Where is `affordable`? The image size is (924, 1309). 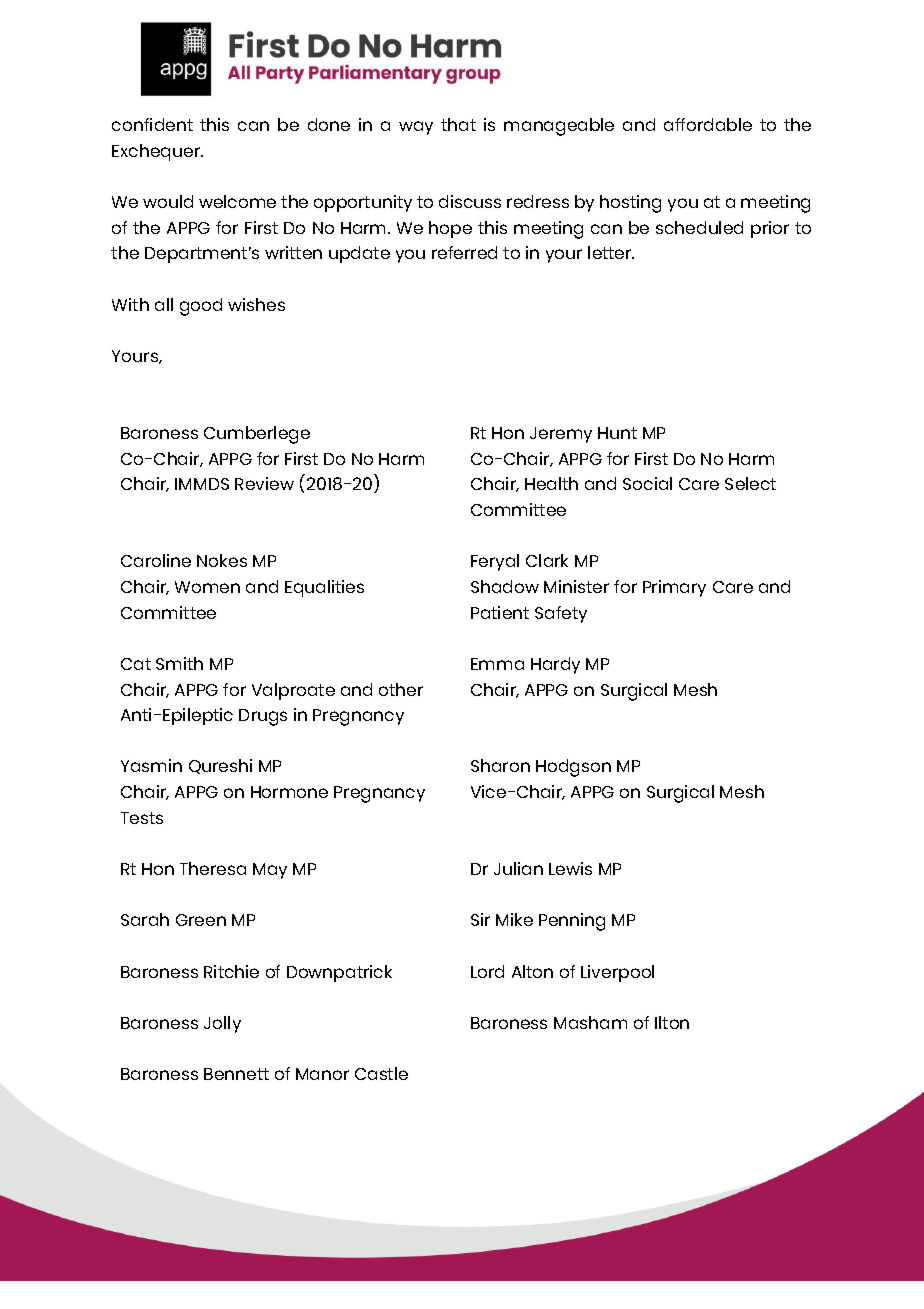
affordable is located at coordinates (708, 124).
